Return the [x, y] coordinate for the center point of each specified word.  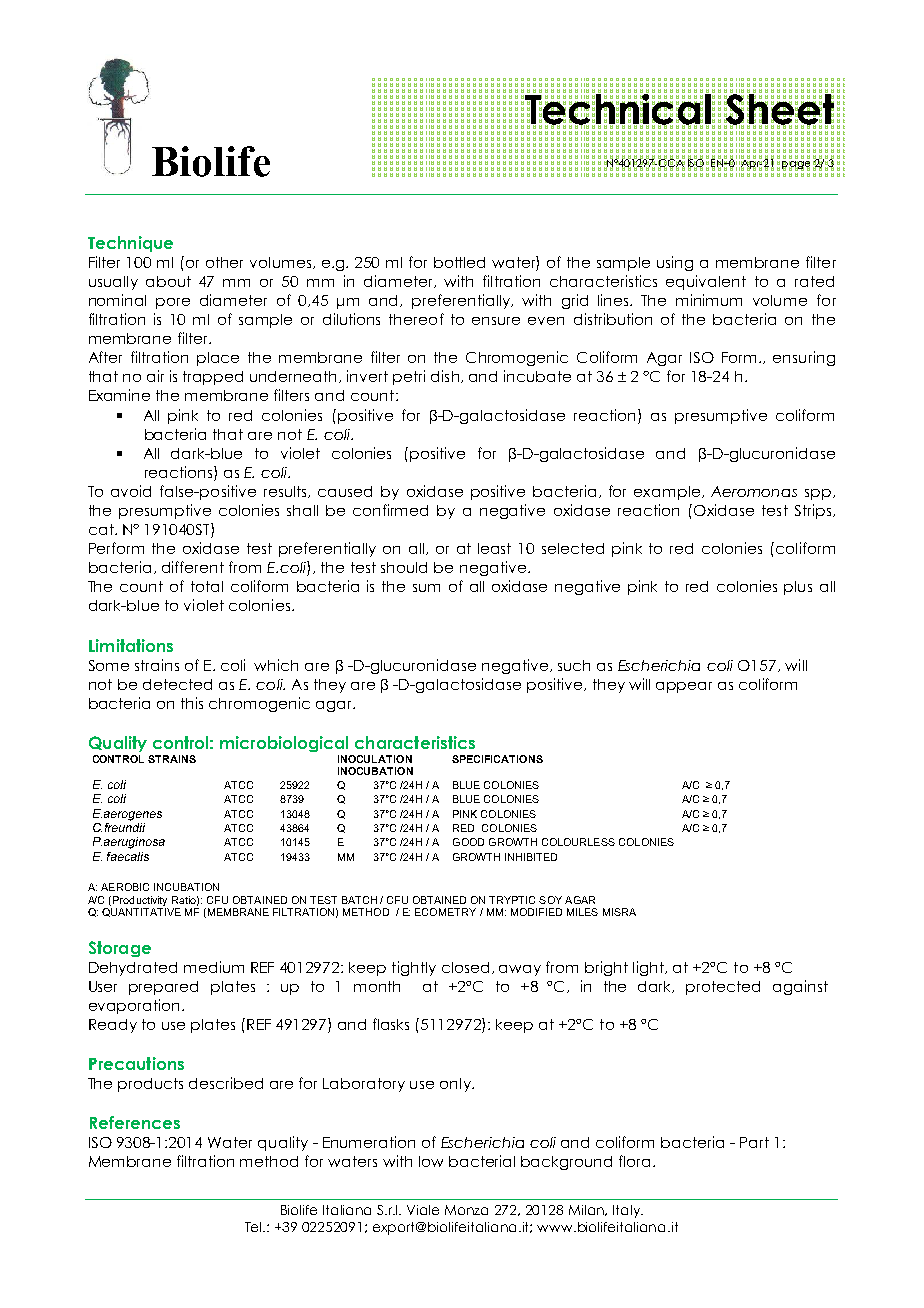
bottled [459, 262]
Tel [255, 1227]
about [168, 281]
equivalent [706, 282]
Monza [466, 1210]
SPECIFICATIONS [497, 759]
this [192, 703]
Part [754, 1142]
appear [684, 687]
